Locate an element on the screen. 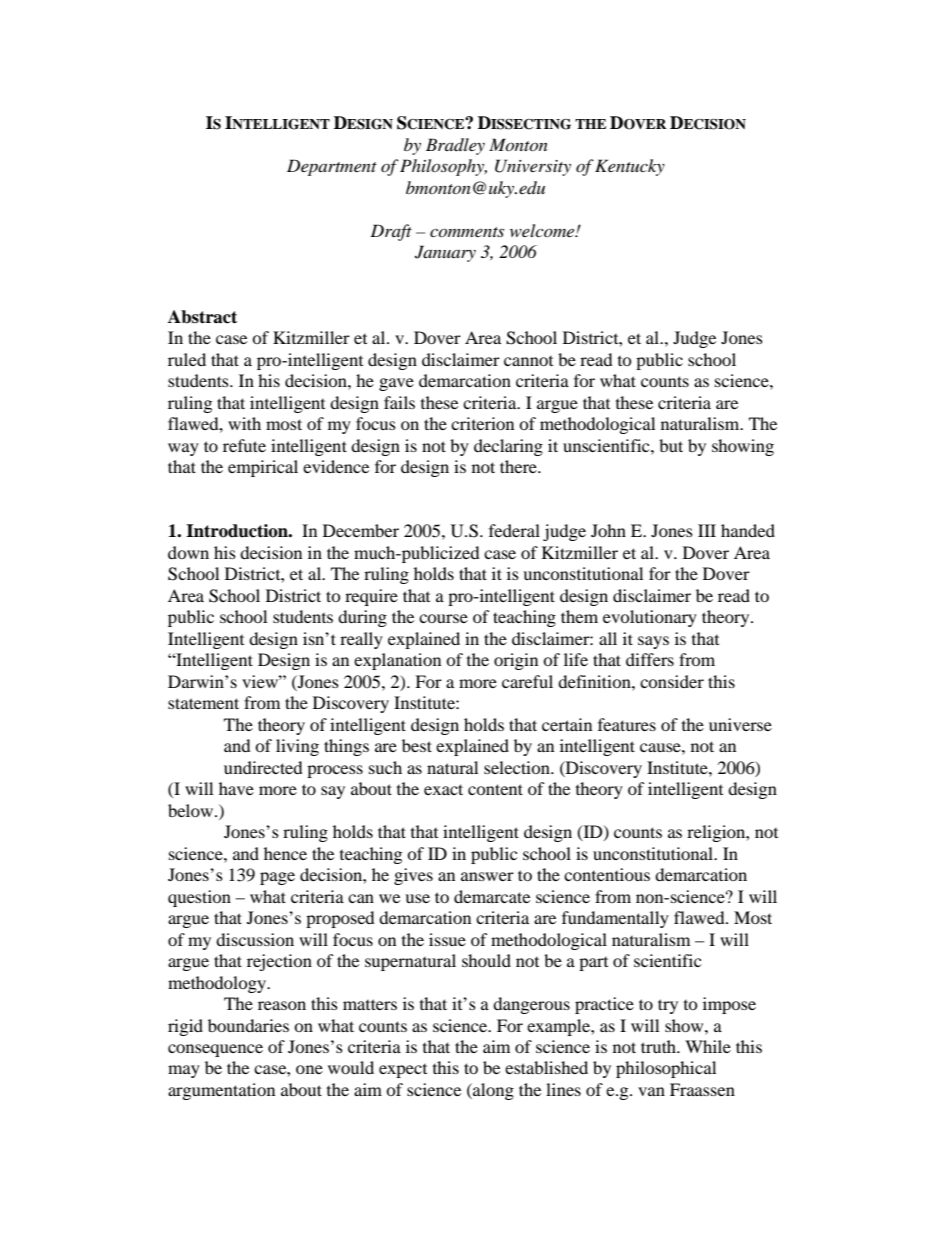 This screenshot has height=1233, width=952. Bradley is located at coordinates (455, 146).
